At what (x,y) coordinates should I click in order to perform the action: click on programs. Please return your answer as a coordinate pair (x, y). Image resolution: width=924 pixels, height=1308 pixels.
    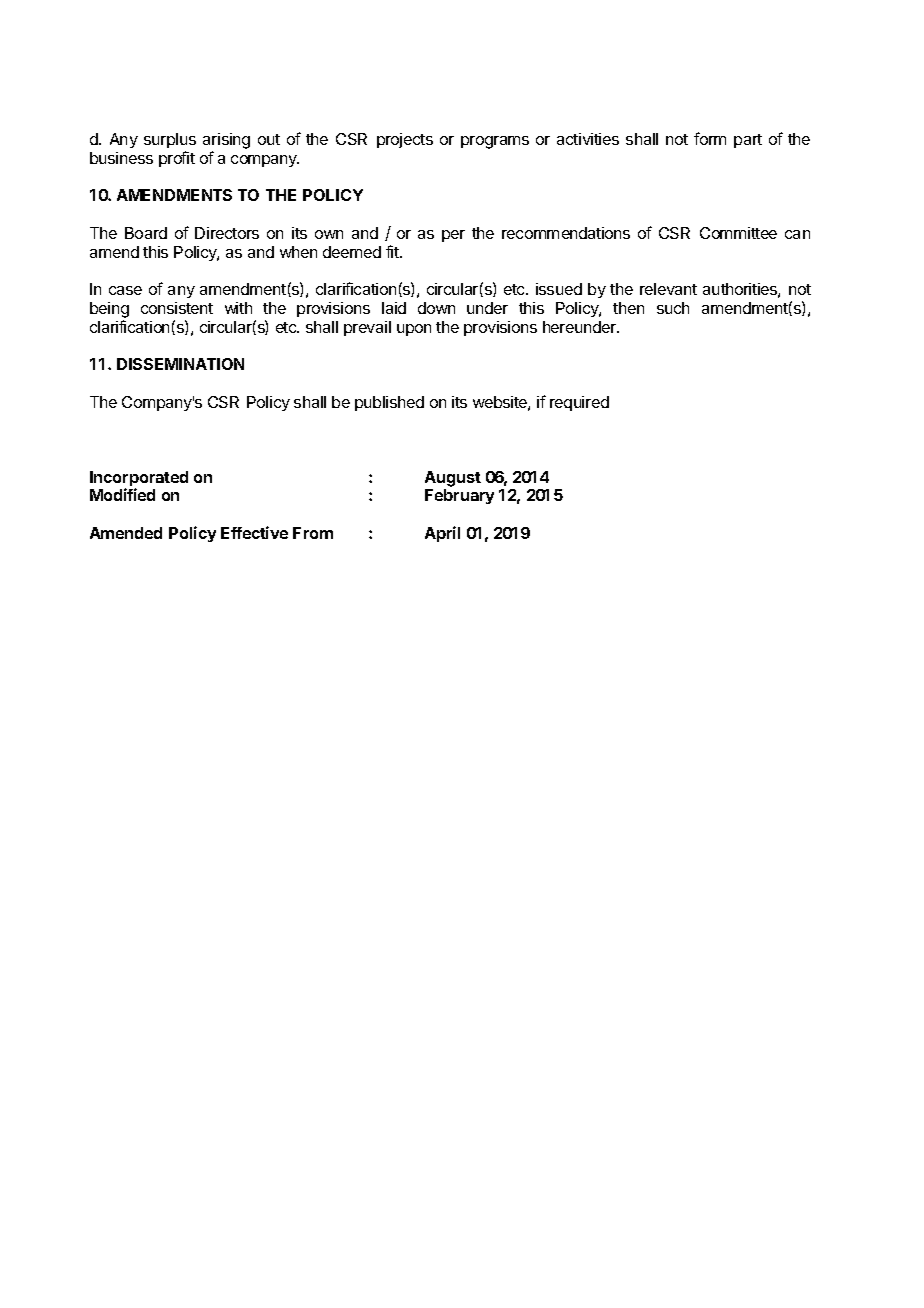
    Looking at the image, I should click on (495, 142).
